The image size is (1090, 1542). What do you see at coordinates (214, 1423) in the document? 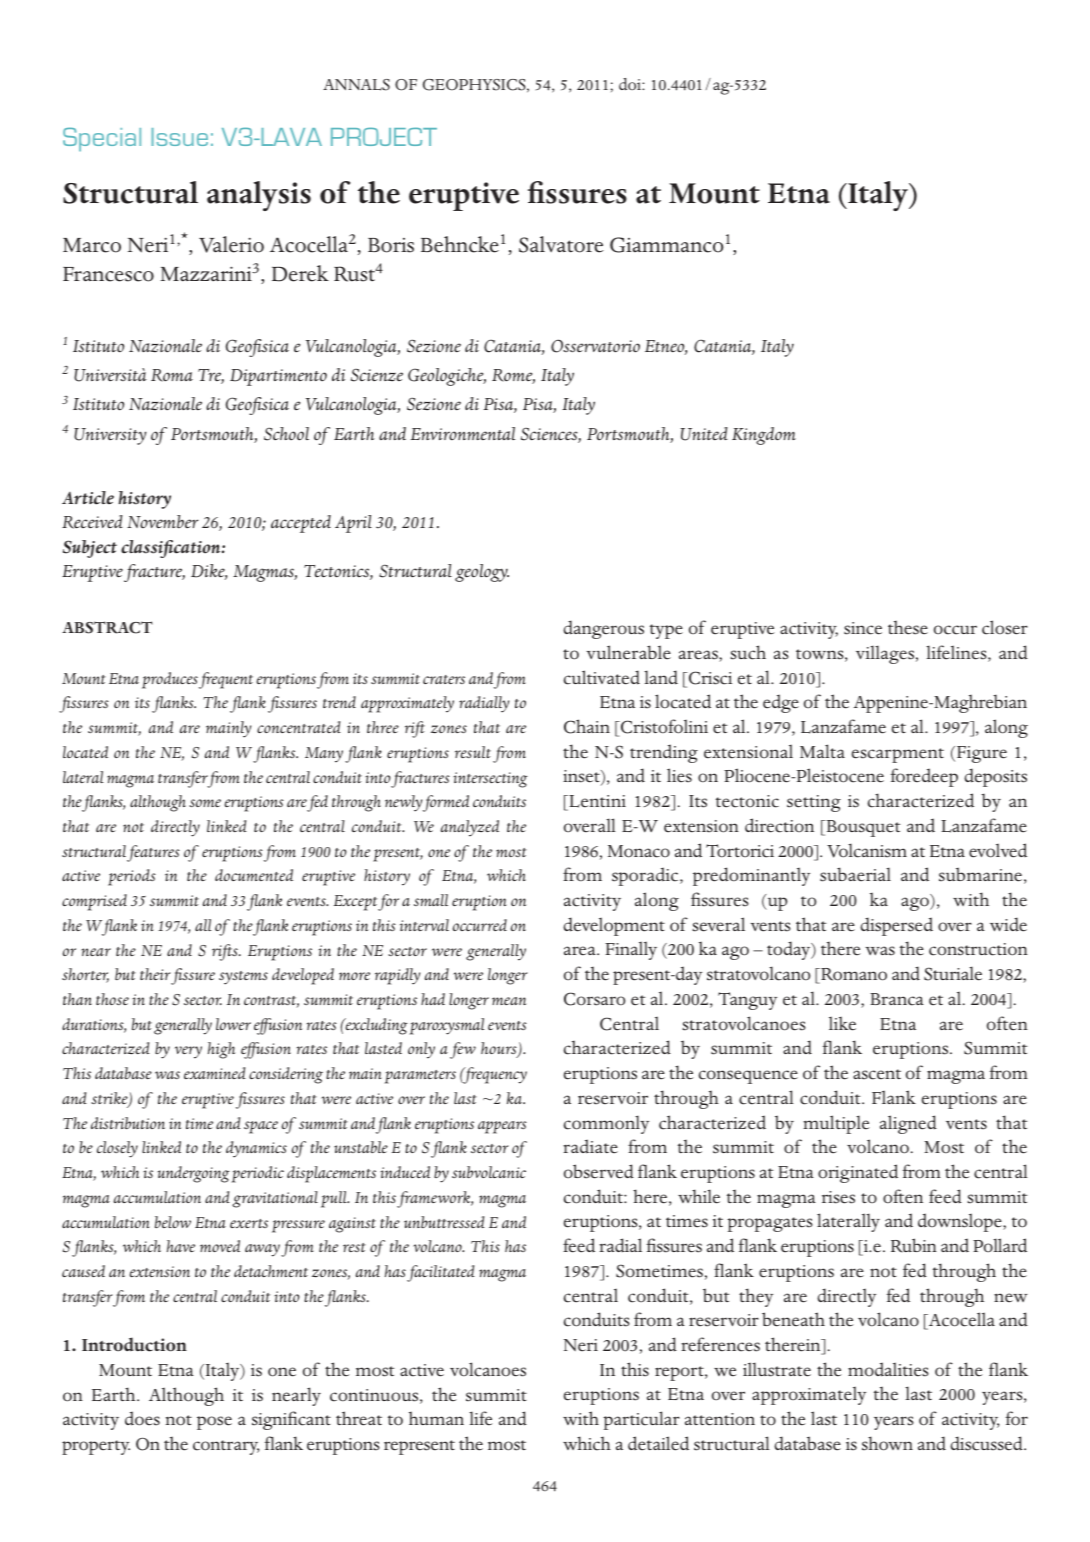
I see `pose` at bounding box center [214, 1423].
